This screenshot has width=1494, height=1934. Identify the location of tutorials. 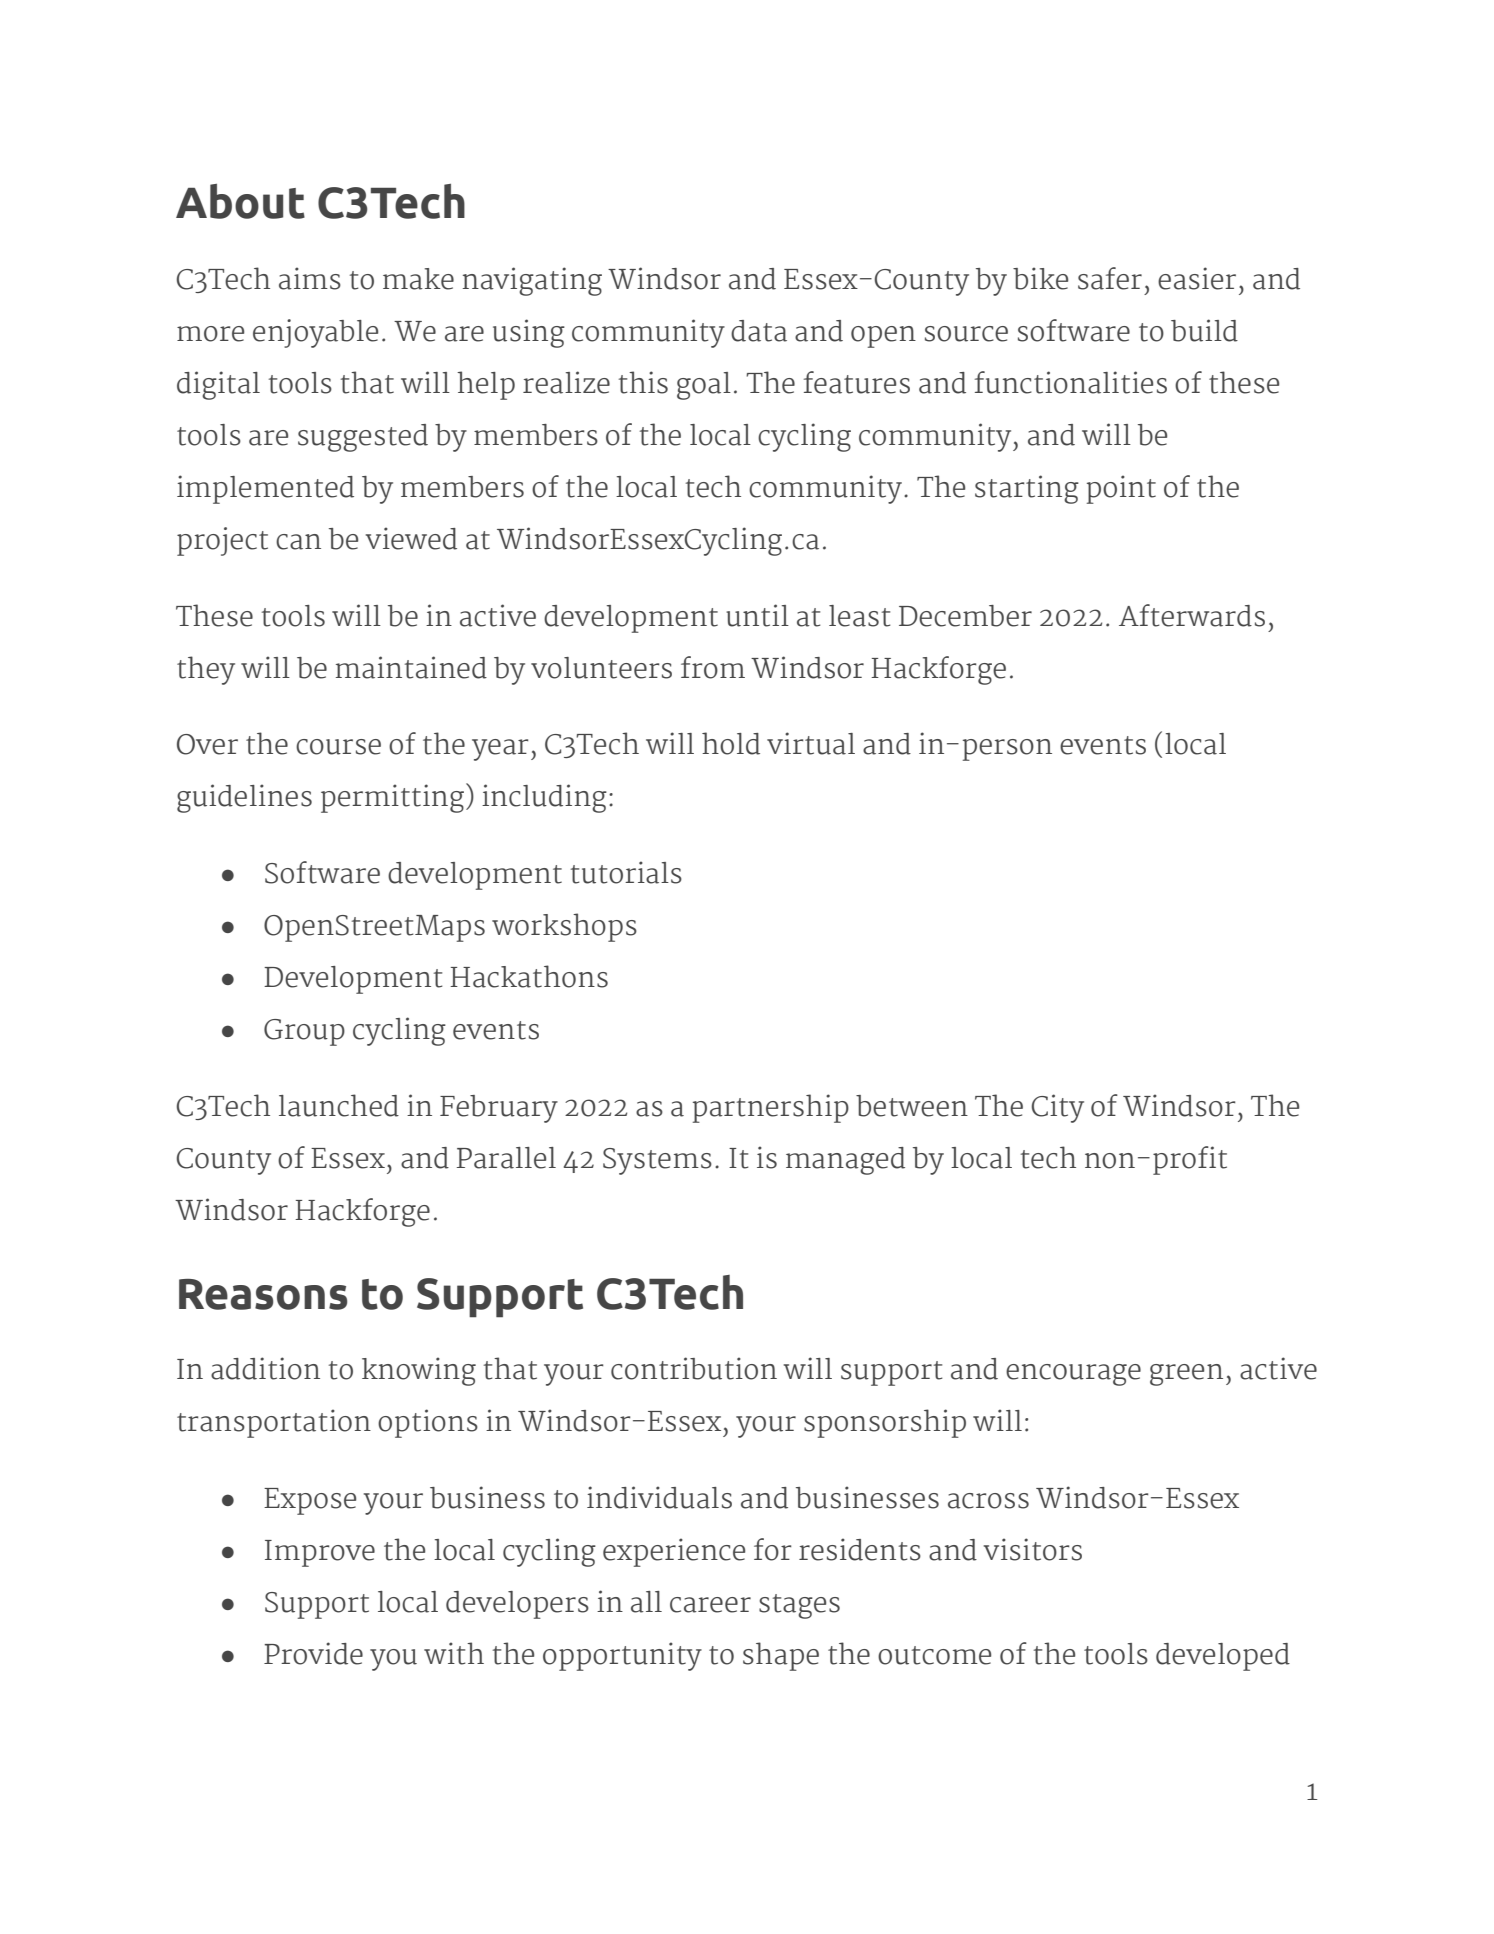
(626, 872).
